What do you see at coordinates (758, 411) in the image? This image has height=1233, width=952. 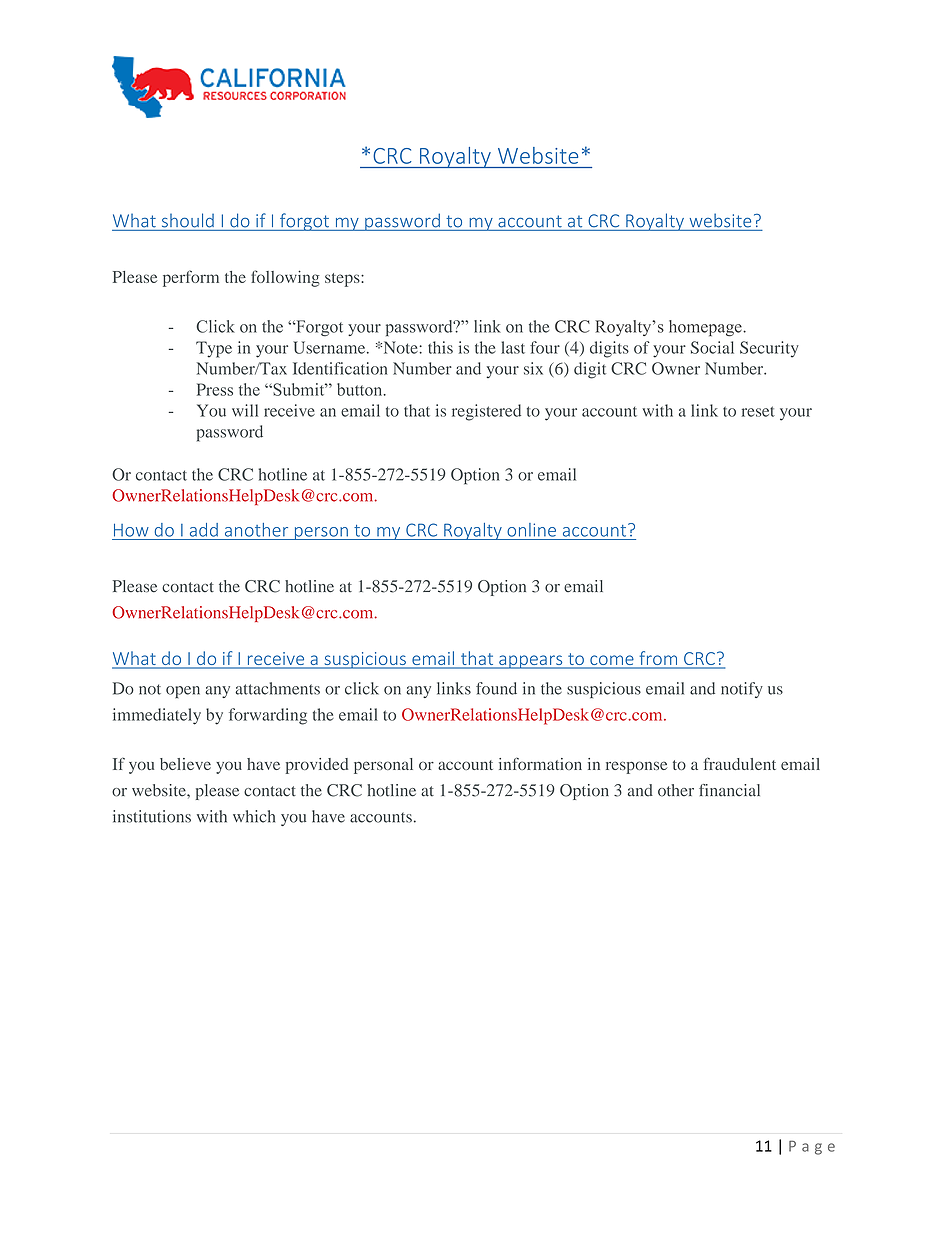 I see `reset` at bounding box center [758, 411].
